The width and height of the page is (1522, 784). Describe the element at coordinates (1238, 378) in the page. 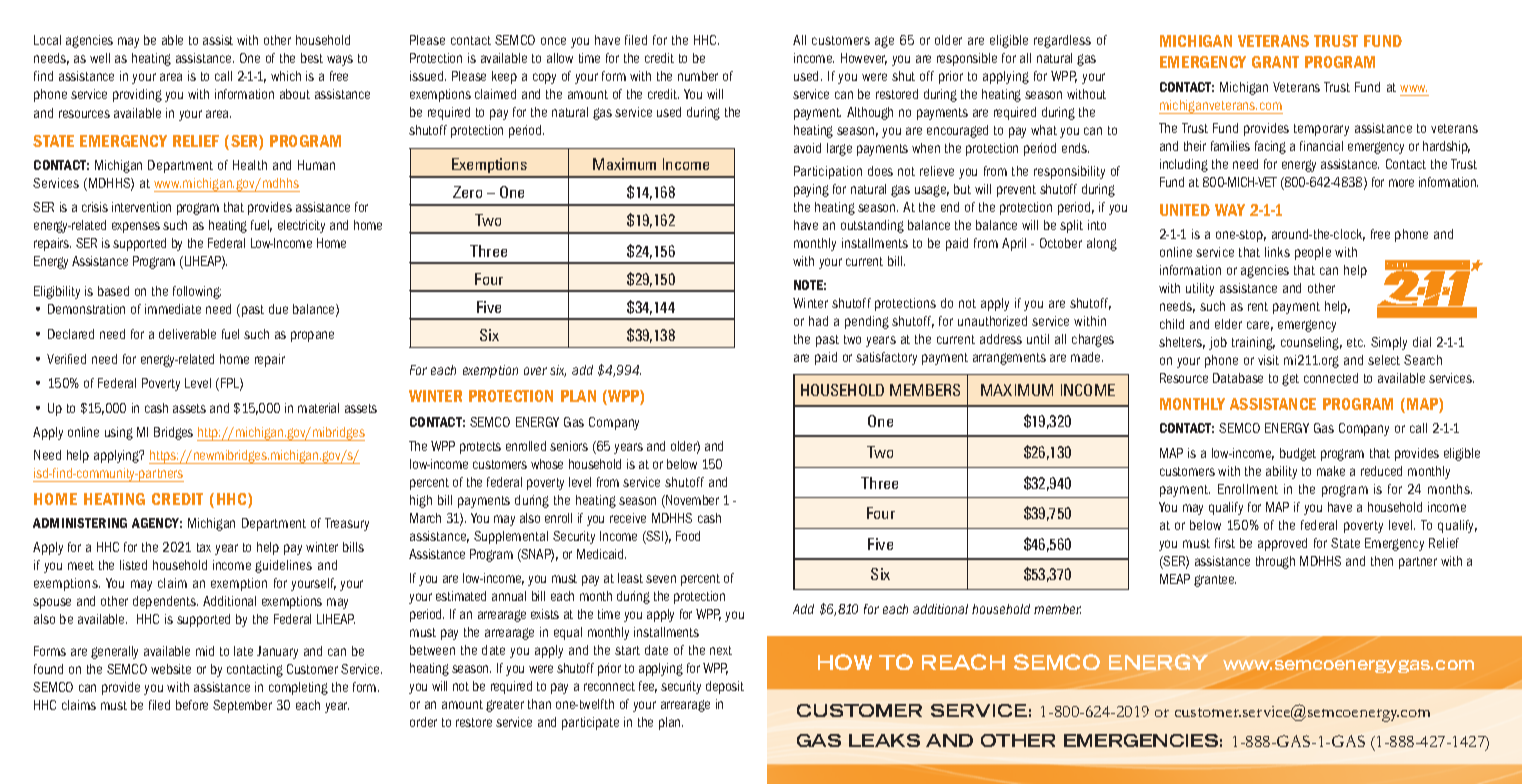

I see `Database` at that location.
